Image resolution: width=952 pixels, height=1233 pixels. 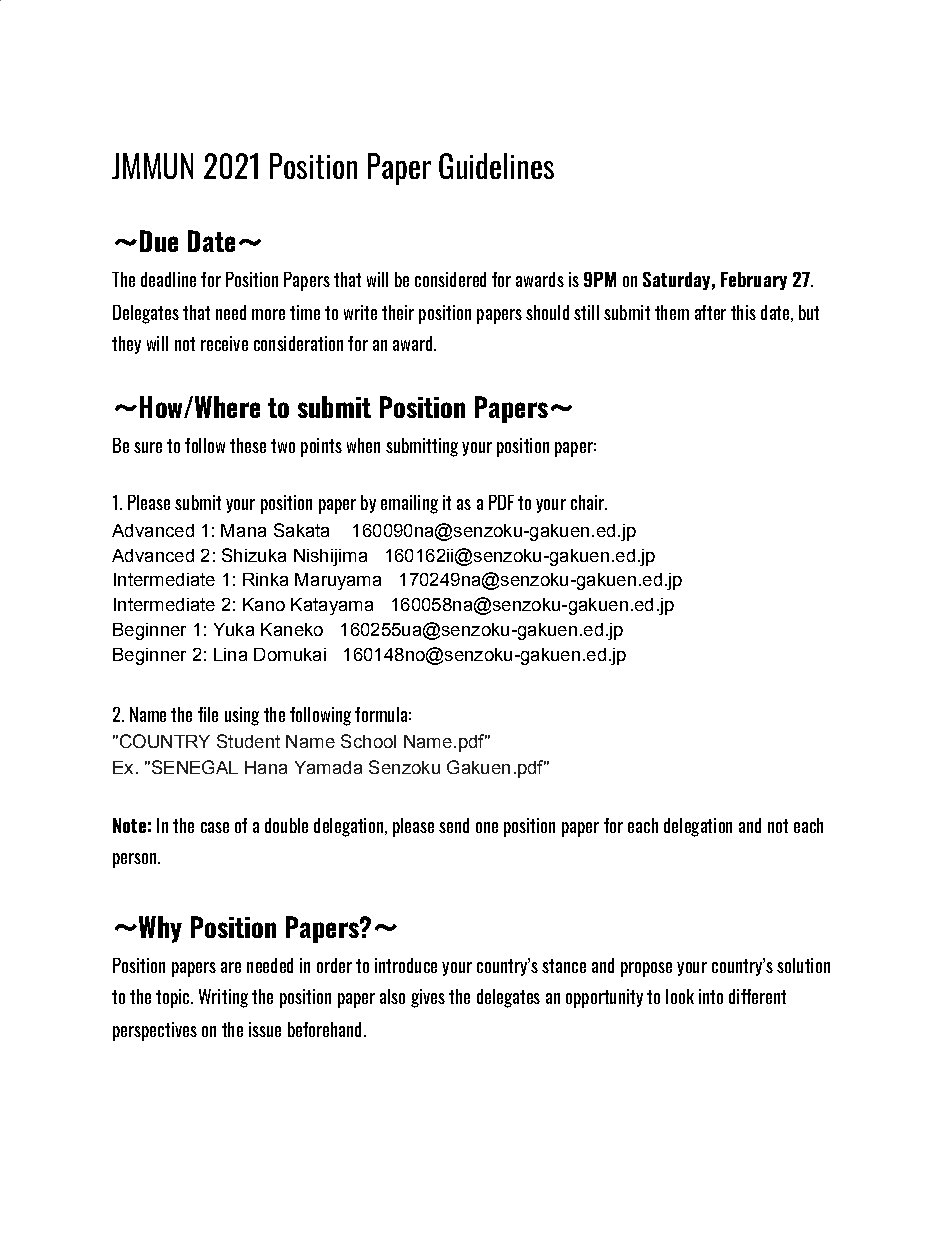 What do you see at coordinates (496, 166) in the screenshot?
I see `Guidelines` at bounding box center [496, 166].
